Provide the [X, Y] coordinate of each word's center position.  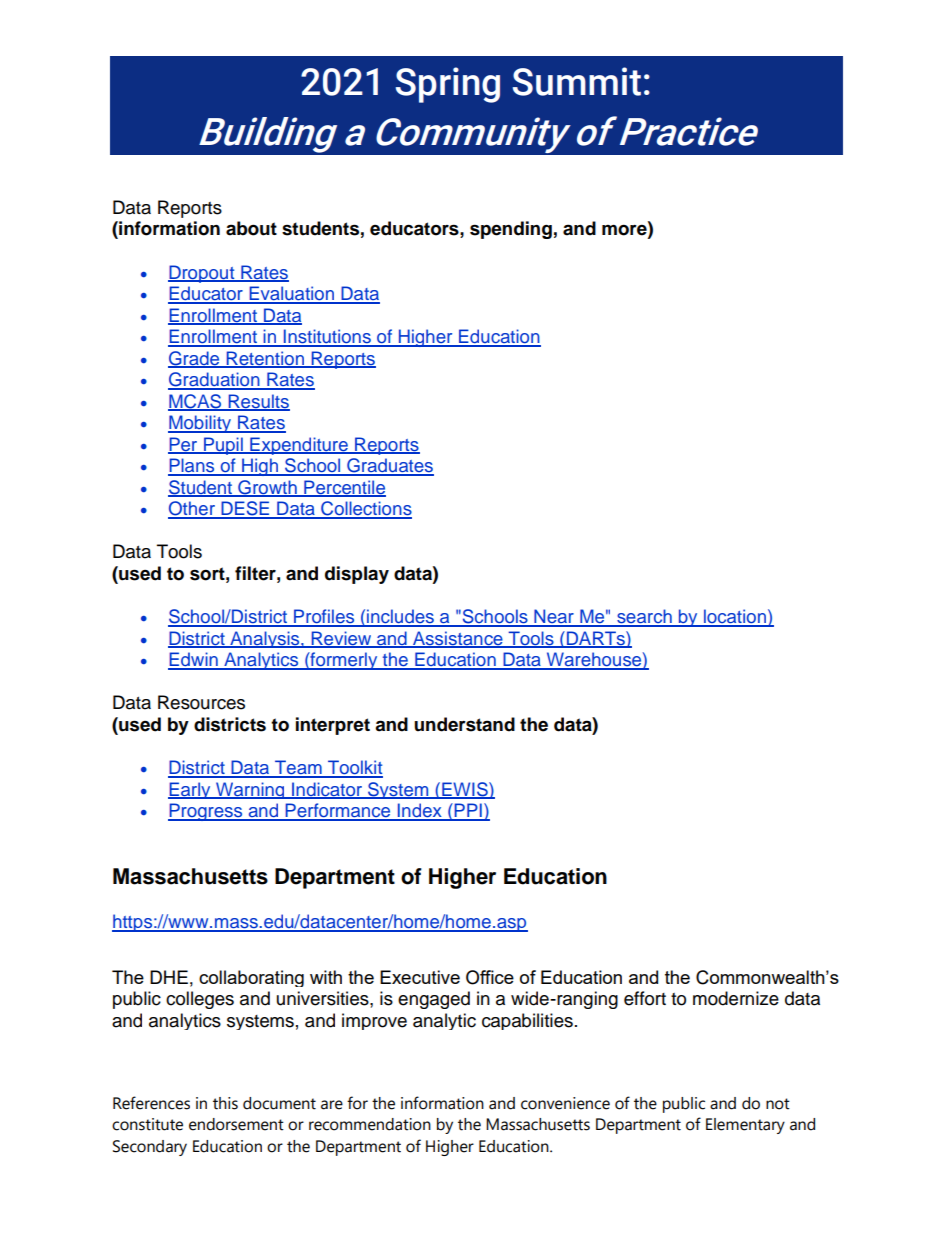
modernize [736, 998]
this [225, 1103]
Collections [365, 509]
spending [511, 230]
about [251, 228]
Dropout [202, 274]
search [644, 617]
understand [464, 724]
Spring [448, 85]
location [735, 617]
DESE [245, 509]
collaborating [251, 978]
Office [490, 977]
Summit [577, 81]
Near [554, 617]
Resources [201, 702]
